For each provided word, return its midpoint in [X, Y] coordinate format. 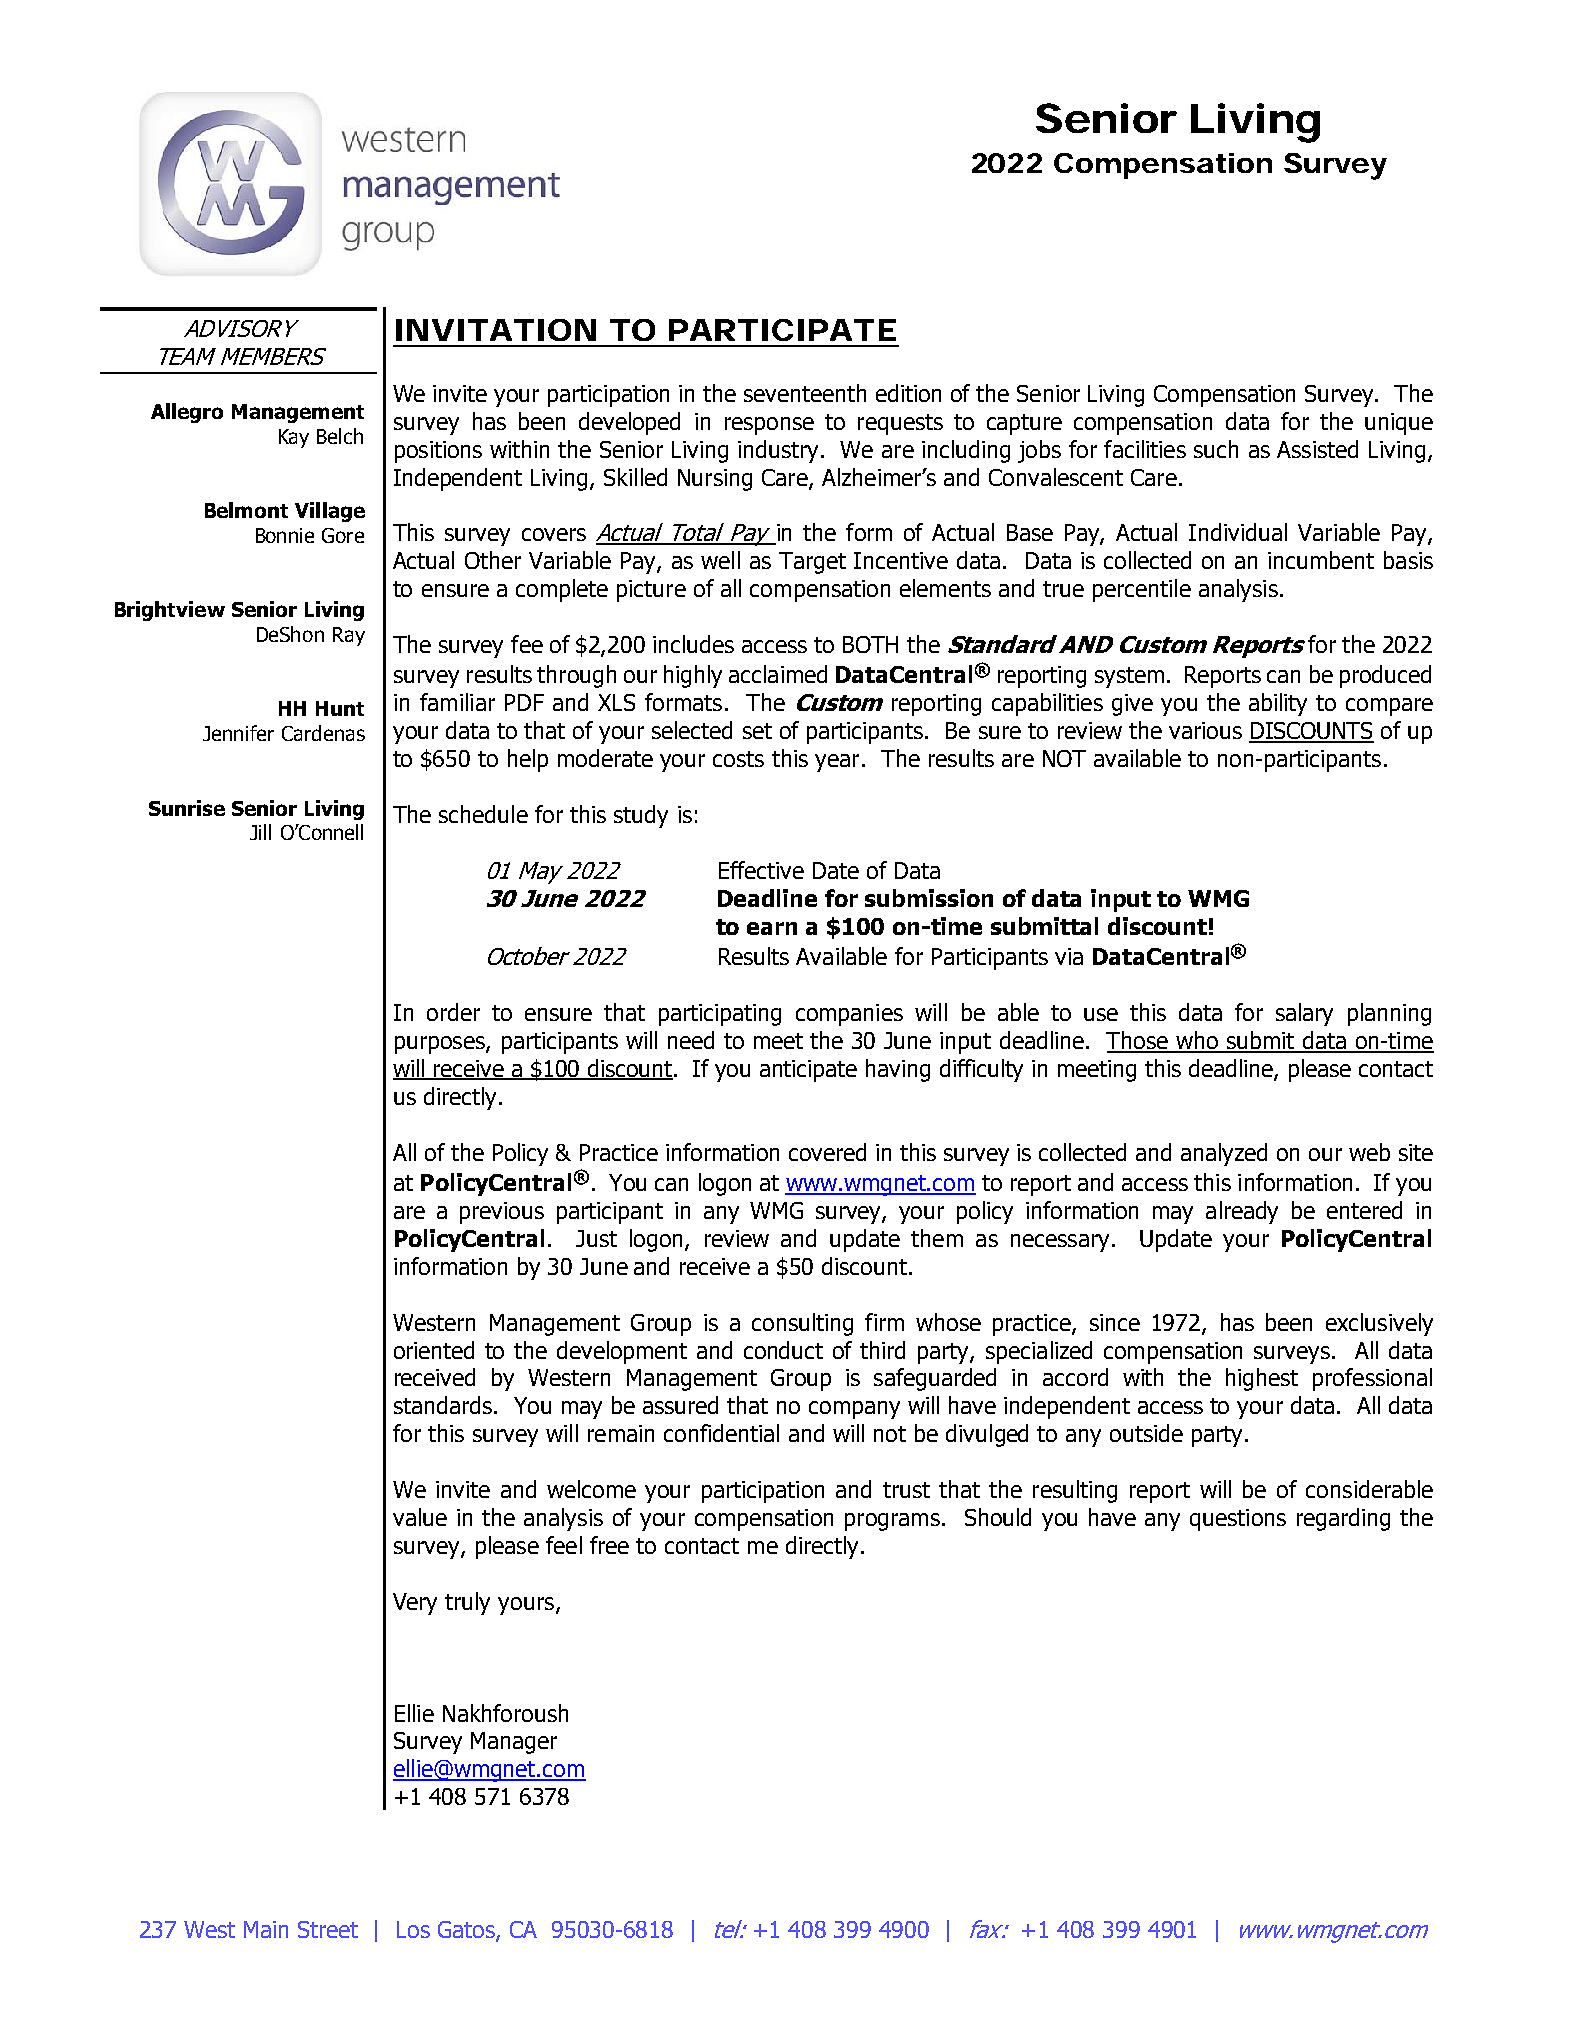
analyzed [1224, 1154]
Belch [340, 436]
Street [328, 1929]
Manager [514, 1743]
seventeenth [805, 393]
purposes [441, 1045]
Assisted [1317, 449]
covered [827, 1152]
